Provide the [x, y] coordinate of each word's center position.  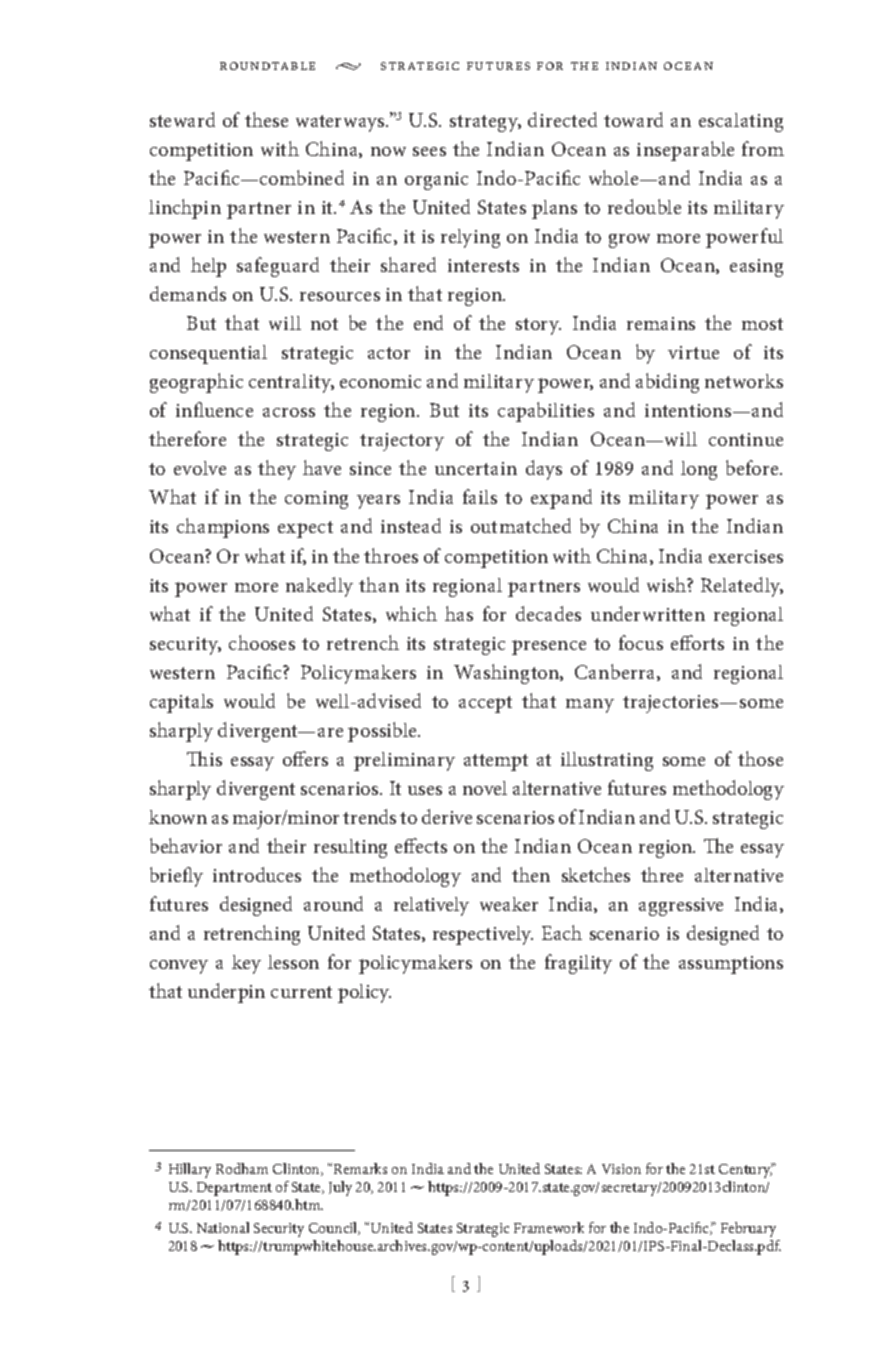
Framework [549, 1227]
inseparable [685, 151]
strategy [485, 123]
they [277, 470]
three [662, 874]
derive [447, 816]
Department [234, 1189]
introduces [257, 874]
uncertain [476, 468]
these [266, 119]
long [699, 470]
